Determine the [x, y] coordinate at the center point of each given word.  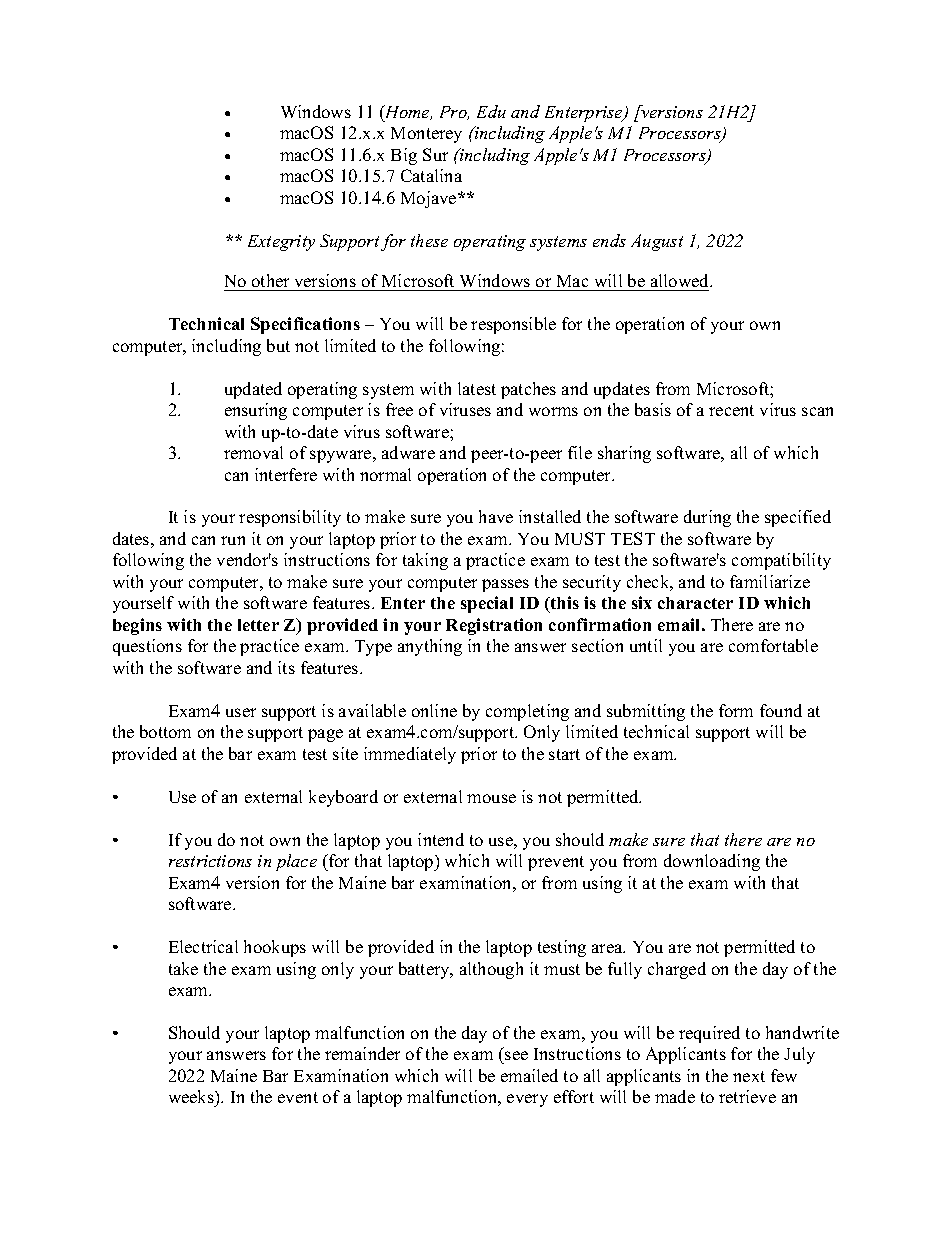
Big [404, 156]
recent [731, 410]
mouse [491, 798]
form [736, 710]
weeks [192, 1098]
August [657, 242]
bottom [165, 731]
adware [408, 452]
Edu [491, 111]
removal [253, 452]
